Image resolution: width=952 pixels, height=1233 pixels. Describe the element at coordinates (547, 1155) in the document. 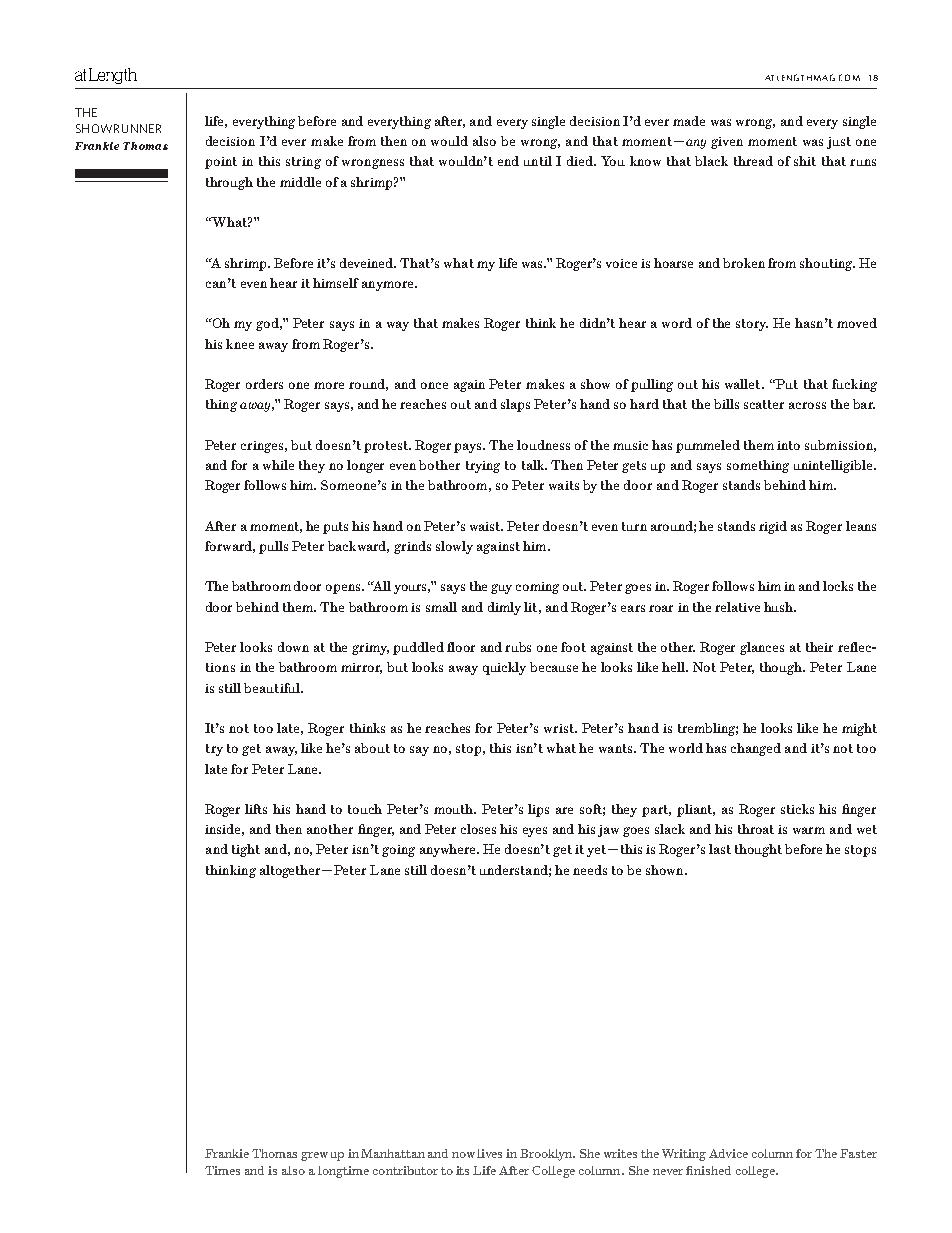

I see `Brooklyn` at that location.
